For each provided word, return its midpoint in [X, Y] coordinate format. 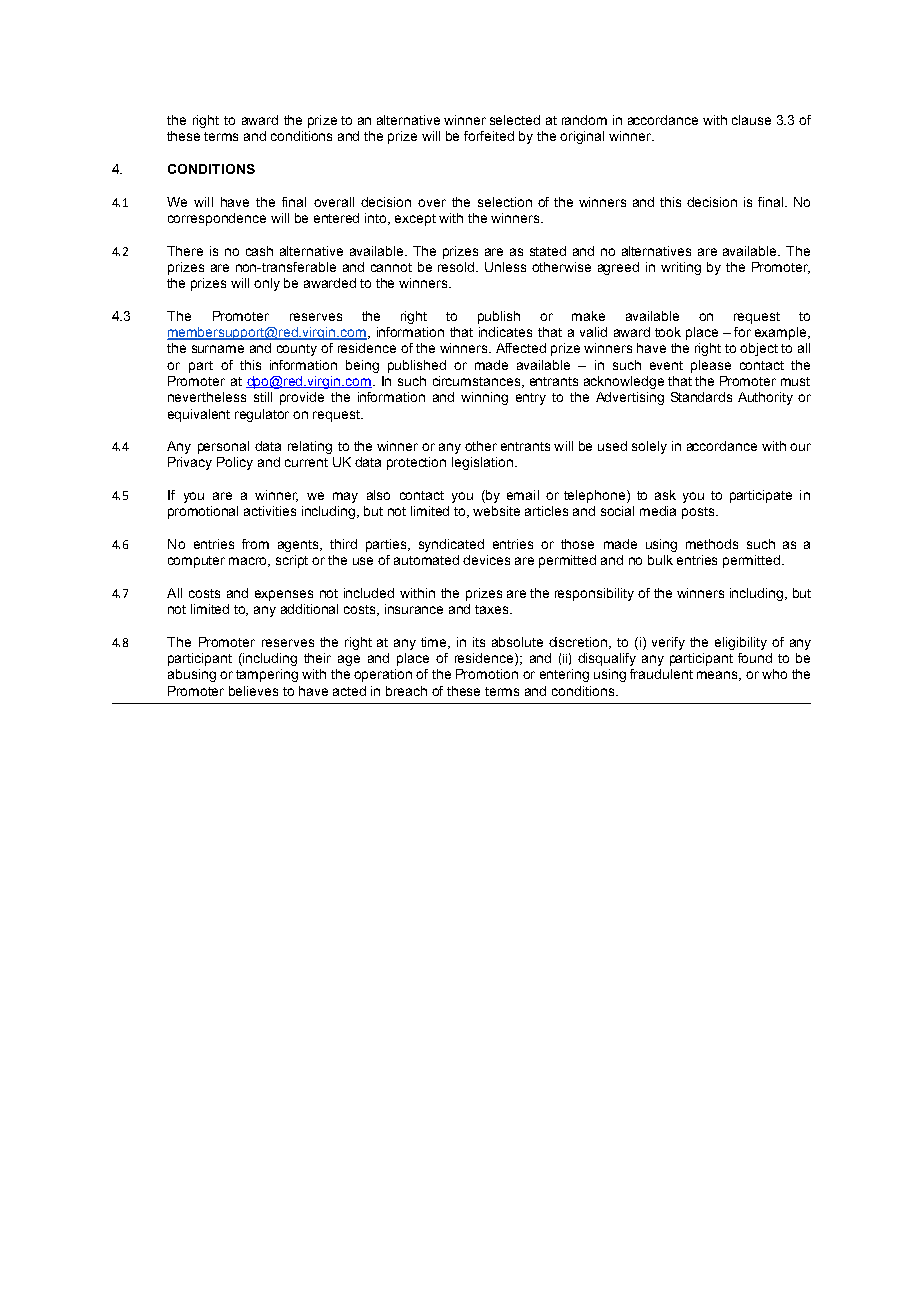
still [263, 397]
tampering [267, 675]
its [479, 642]
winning [484, 398]
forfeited [489, 136]
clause [751, 120]
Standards [701, 397]
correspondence [217, 219]
